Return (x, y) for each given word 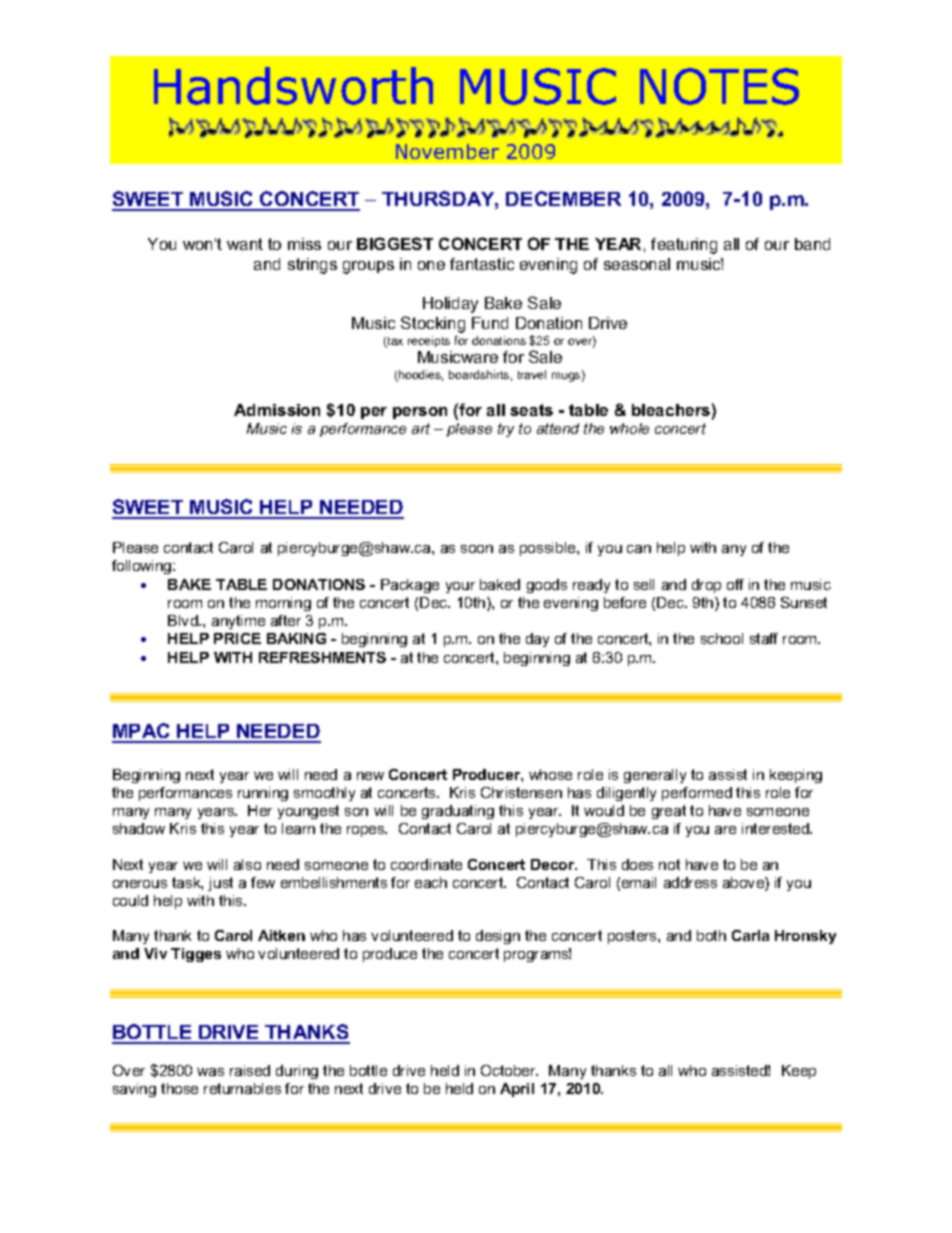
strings (312, 266)
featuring (684, 246)
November (447, 151)
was (210, 1072)
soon (477, 549)
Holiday (450, 305)
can (639, 549)
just (220, 884)
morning (283, 604)
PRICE (237, 638)
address (690, 882)
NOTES (719, 86)
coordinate (426, 864)
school (722, 638)
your (460, 587)
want (245, 244)
